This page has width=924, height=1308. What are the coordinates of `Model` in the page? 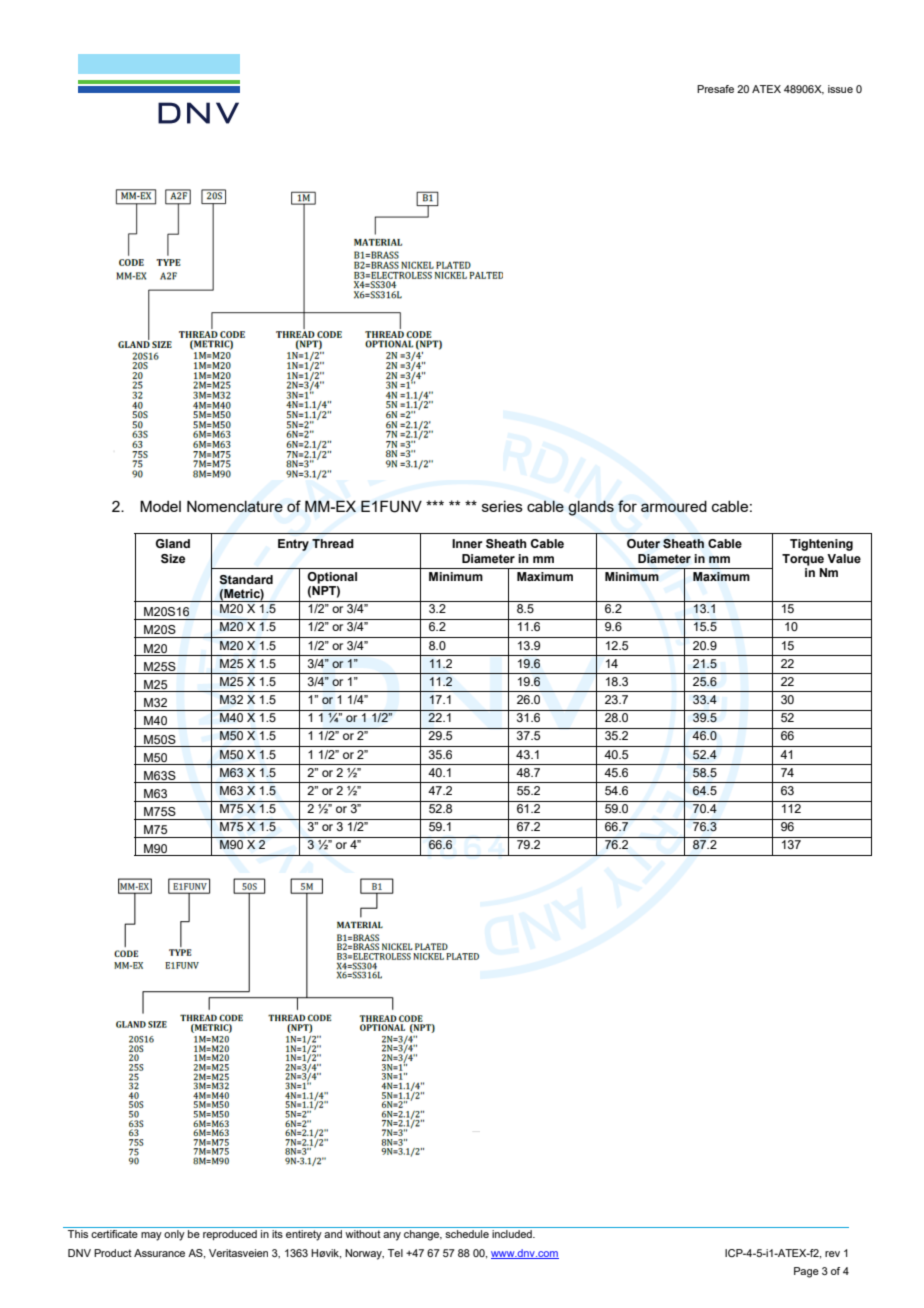 It's located at (160, 506).
